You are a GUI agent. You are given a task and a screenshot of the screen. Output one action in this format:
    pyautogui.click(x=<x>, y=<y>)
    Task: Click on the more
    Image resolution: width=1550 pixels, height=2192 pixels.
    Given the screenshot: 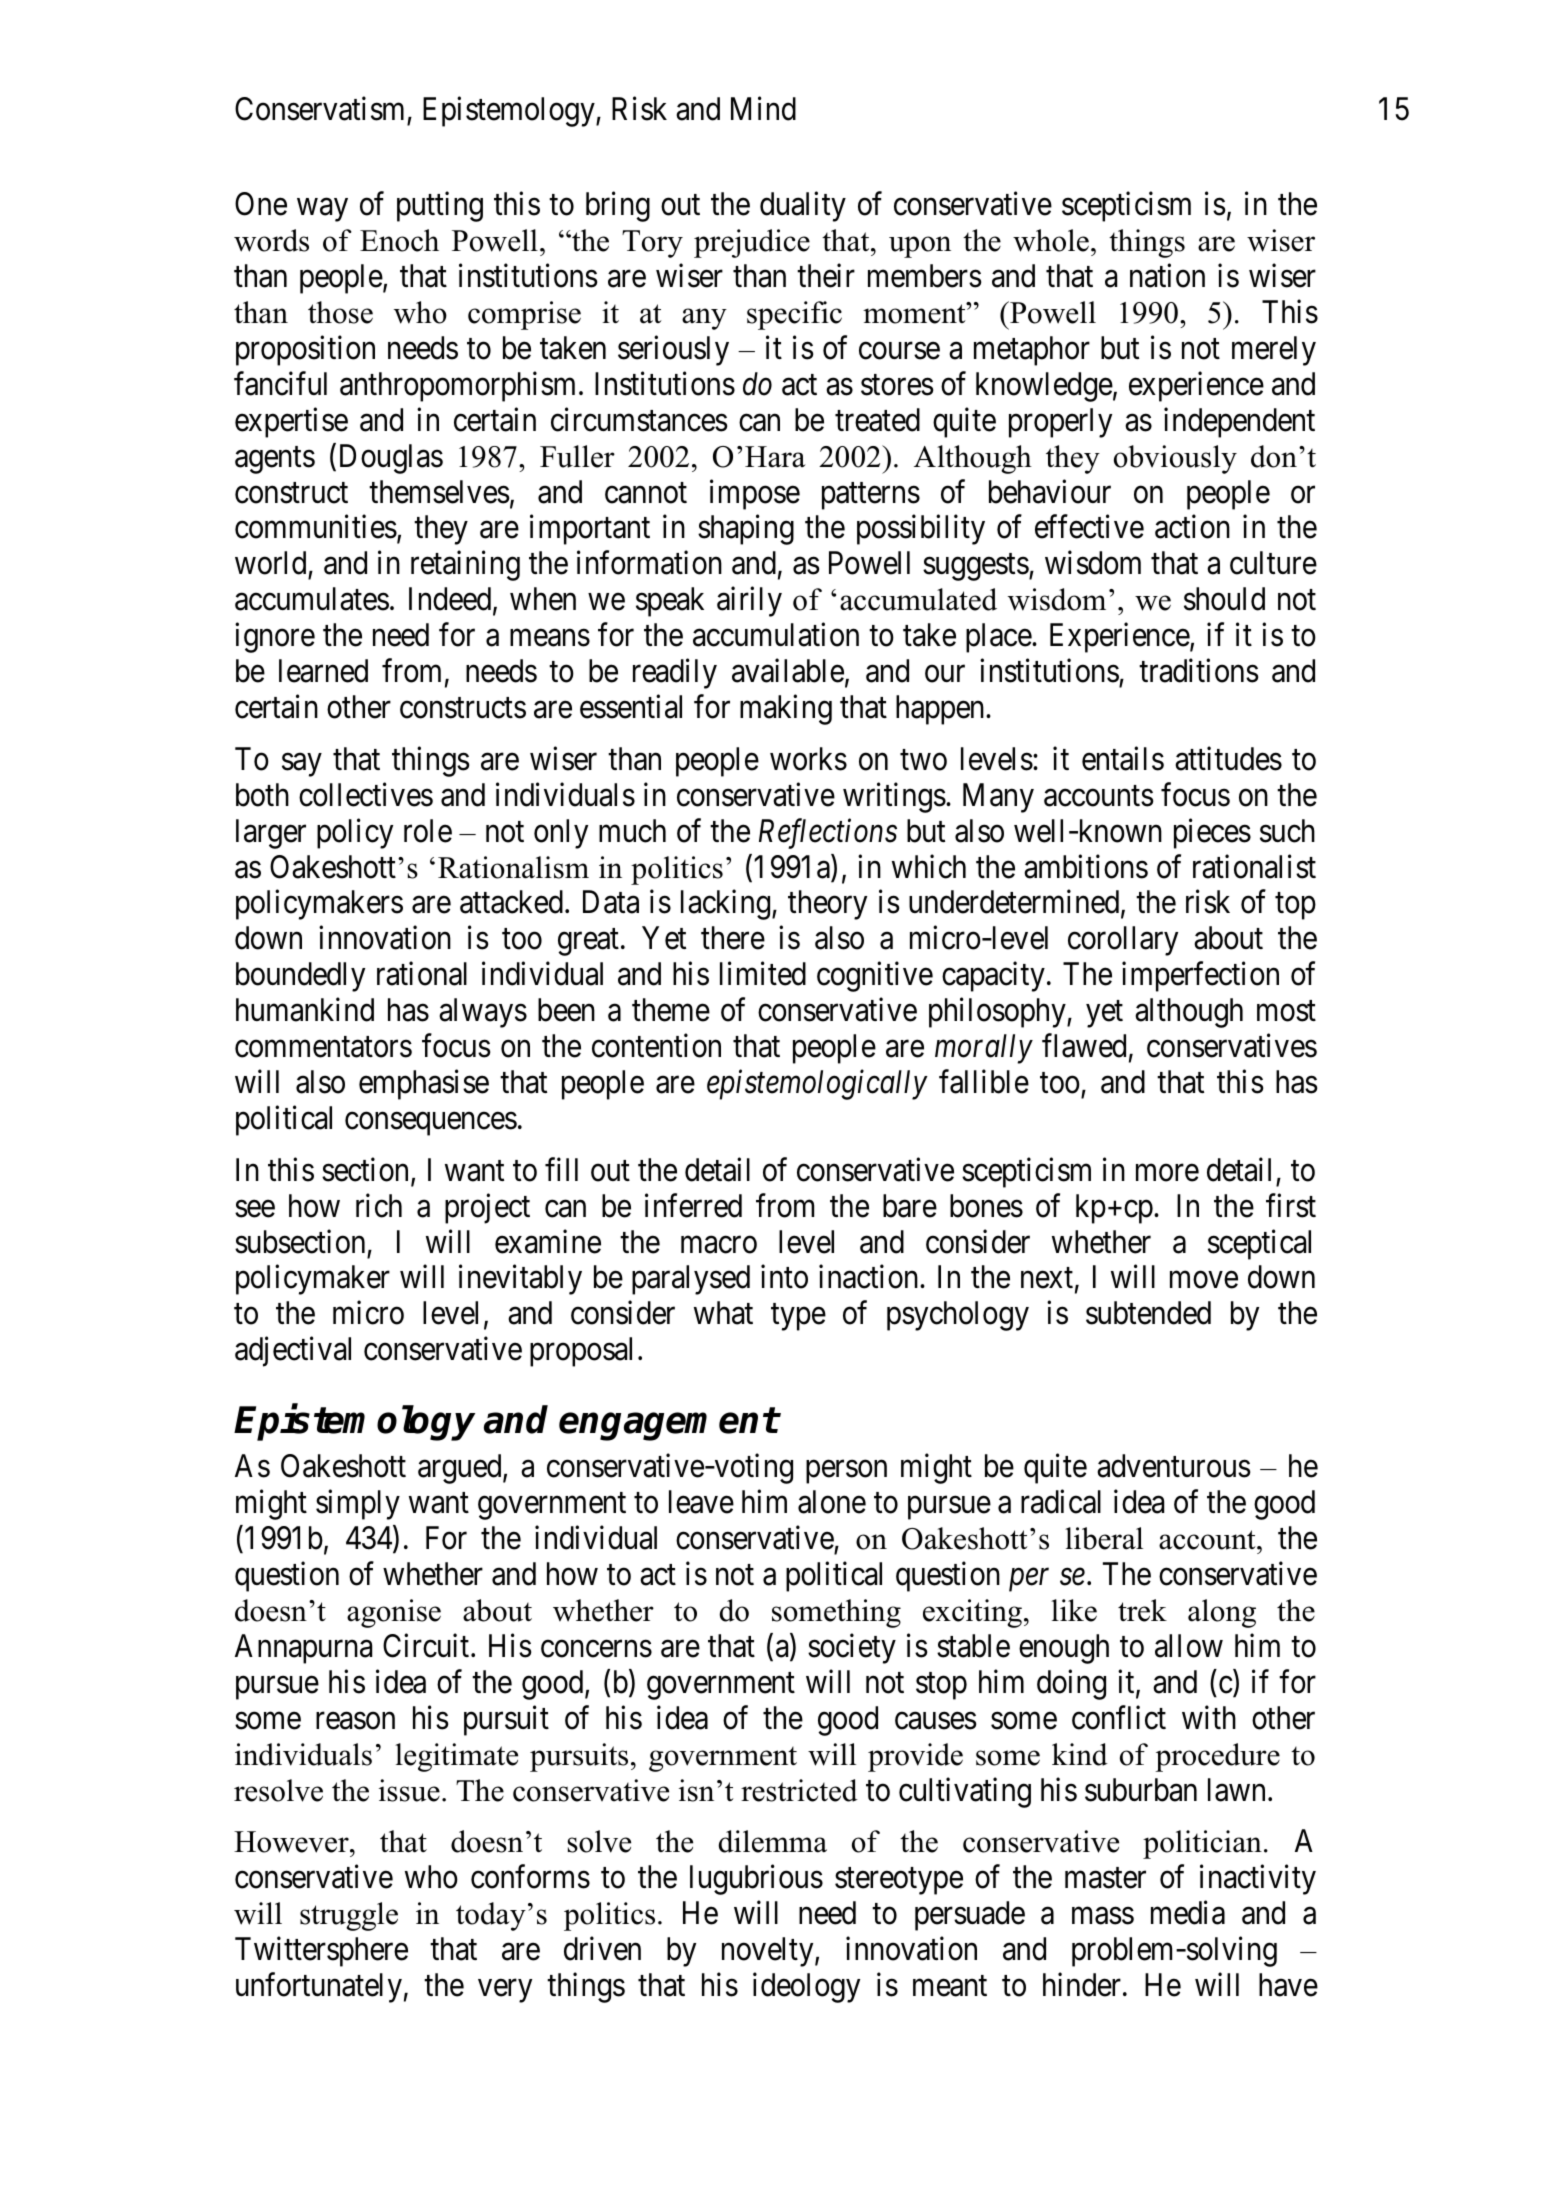 What is the action you would take?
    pyautogui.click(x=1167, y=1173)
